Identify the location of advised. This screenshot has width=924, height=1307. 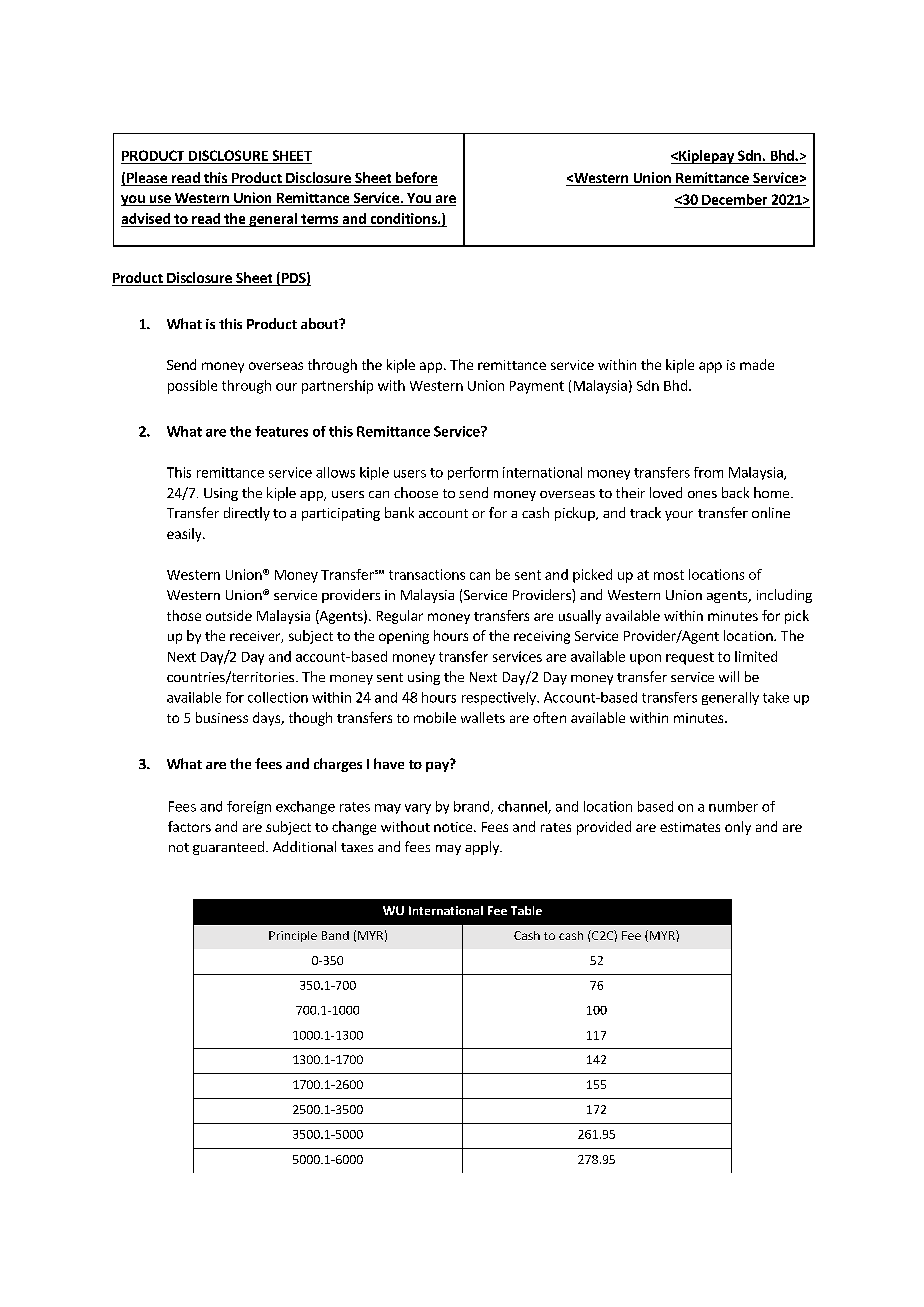
(146, 218).
